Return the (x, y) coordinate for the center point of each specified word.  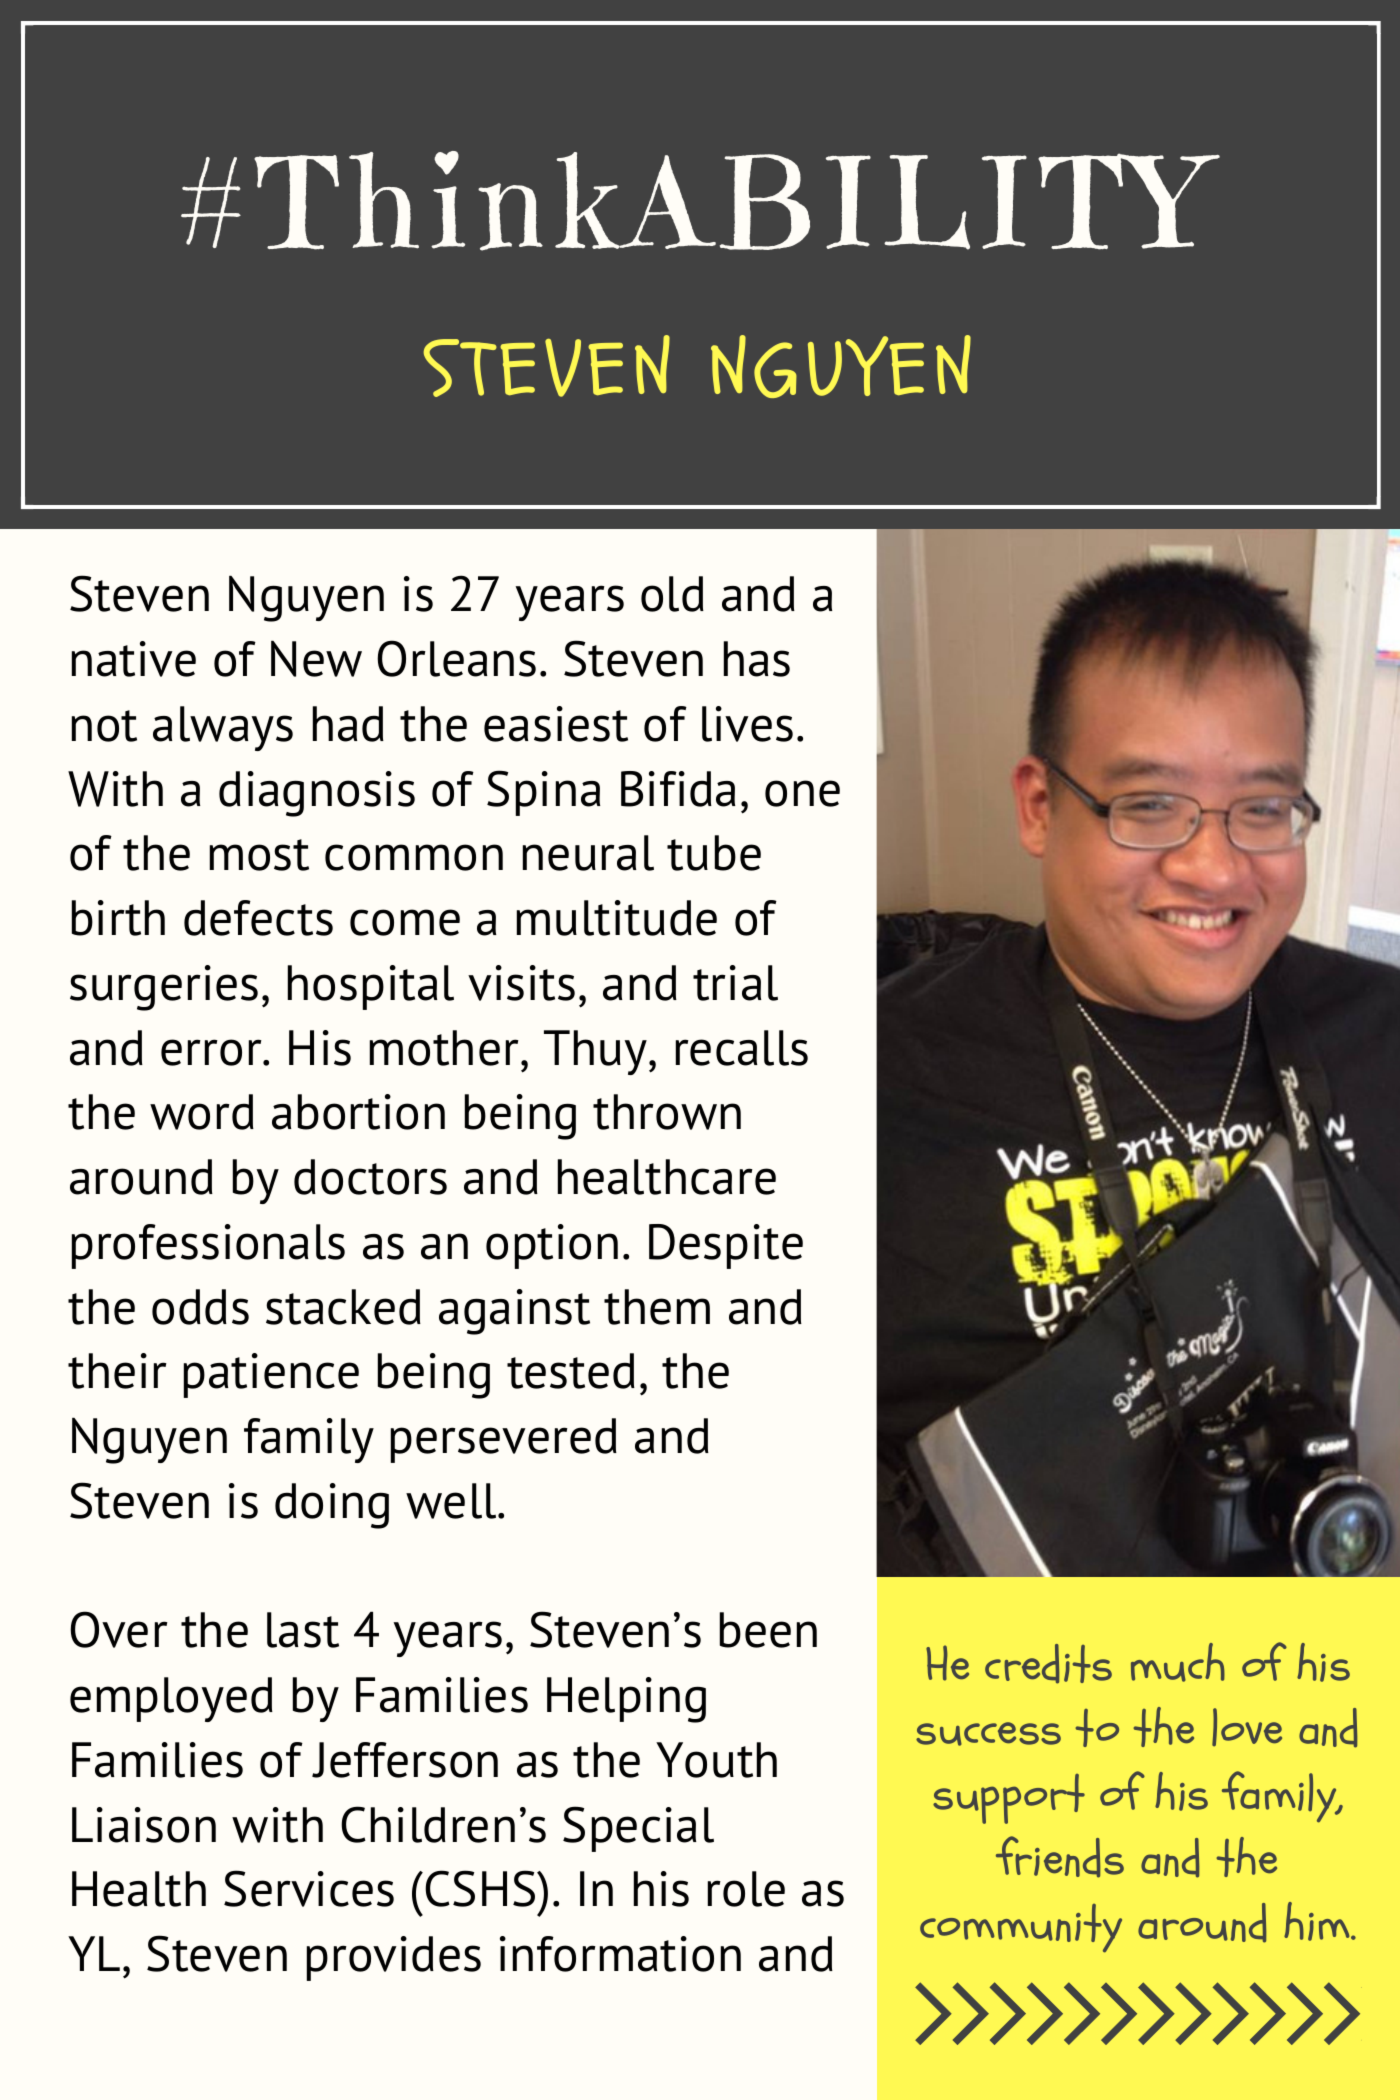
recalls (742, 1048)
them (657, 1307)
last (303, 1630)
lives (747, 724)
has (757, 659)
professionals (208, 1246)
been (768, 1630)
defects (258, 918)
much (1178, 1662)
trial (735, 983)
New (316, 658)
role (746, 1889)
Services (309, 1888)
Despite (726, 1246)
